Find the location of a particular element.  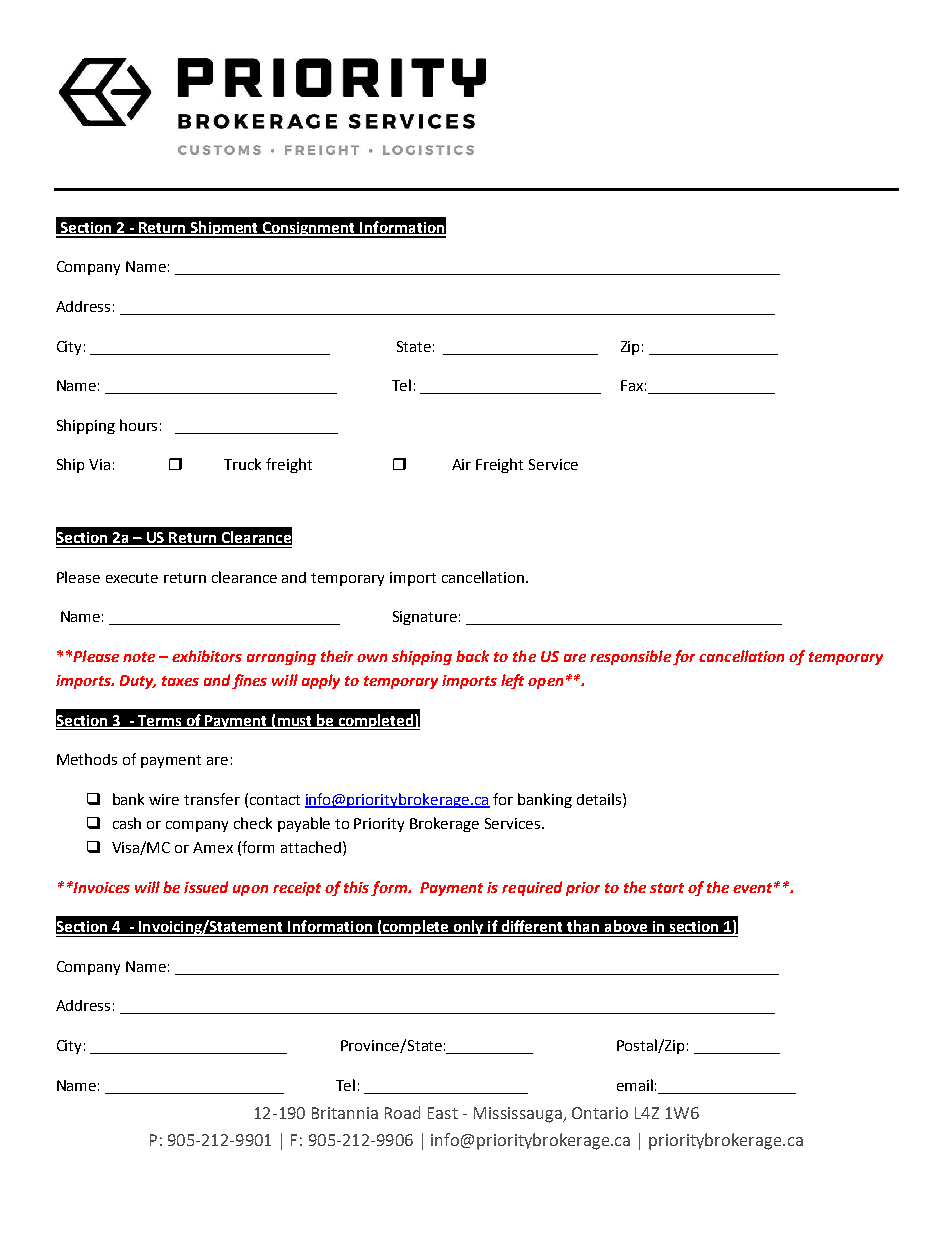

open is located at coordinates (545, 683).
